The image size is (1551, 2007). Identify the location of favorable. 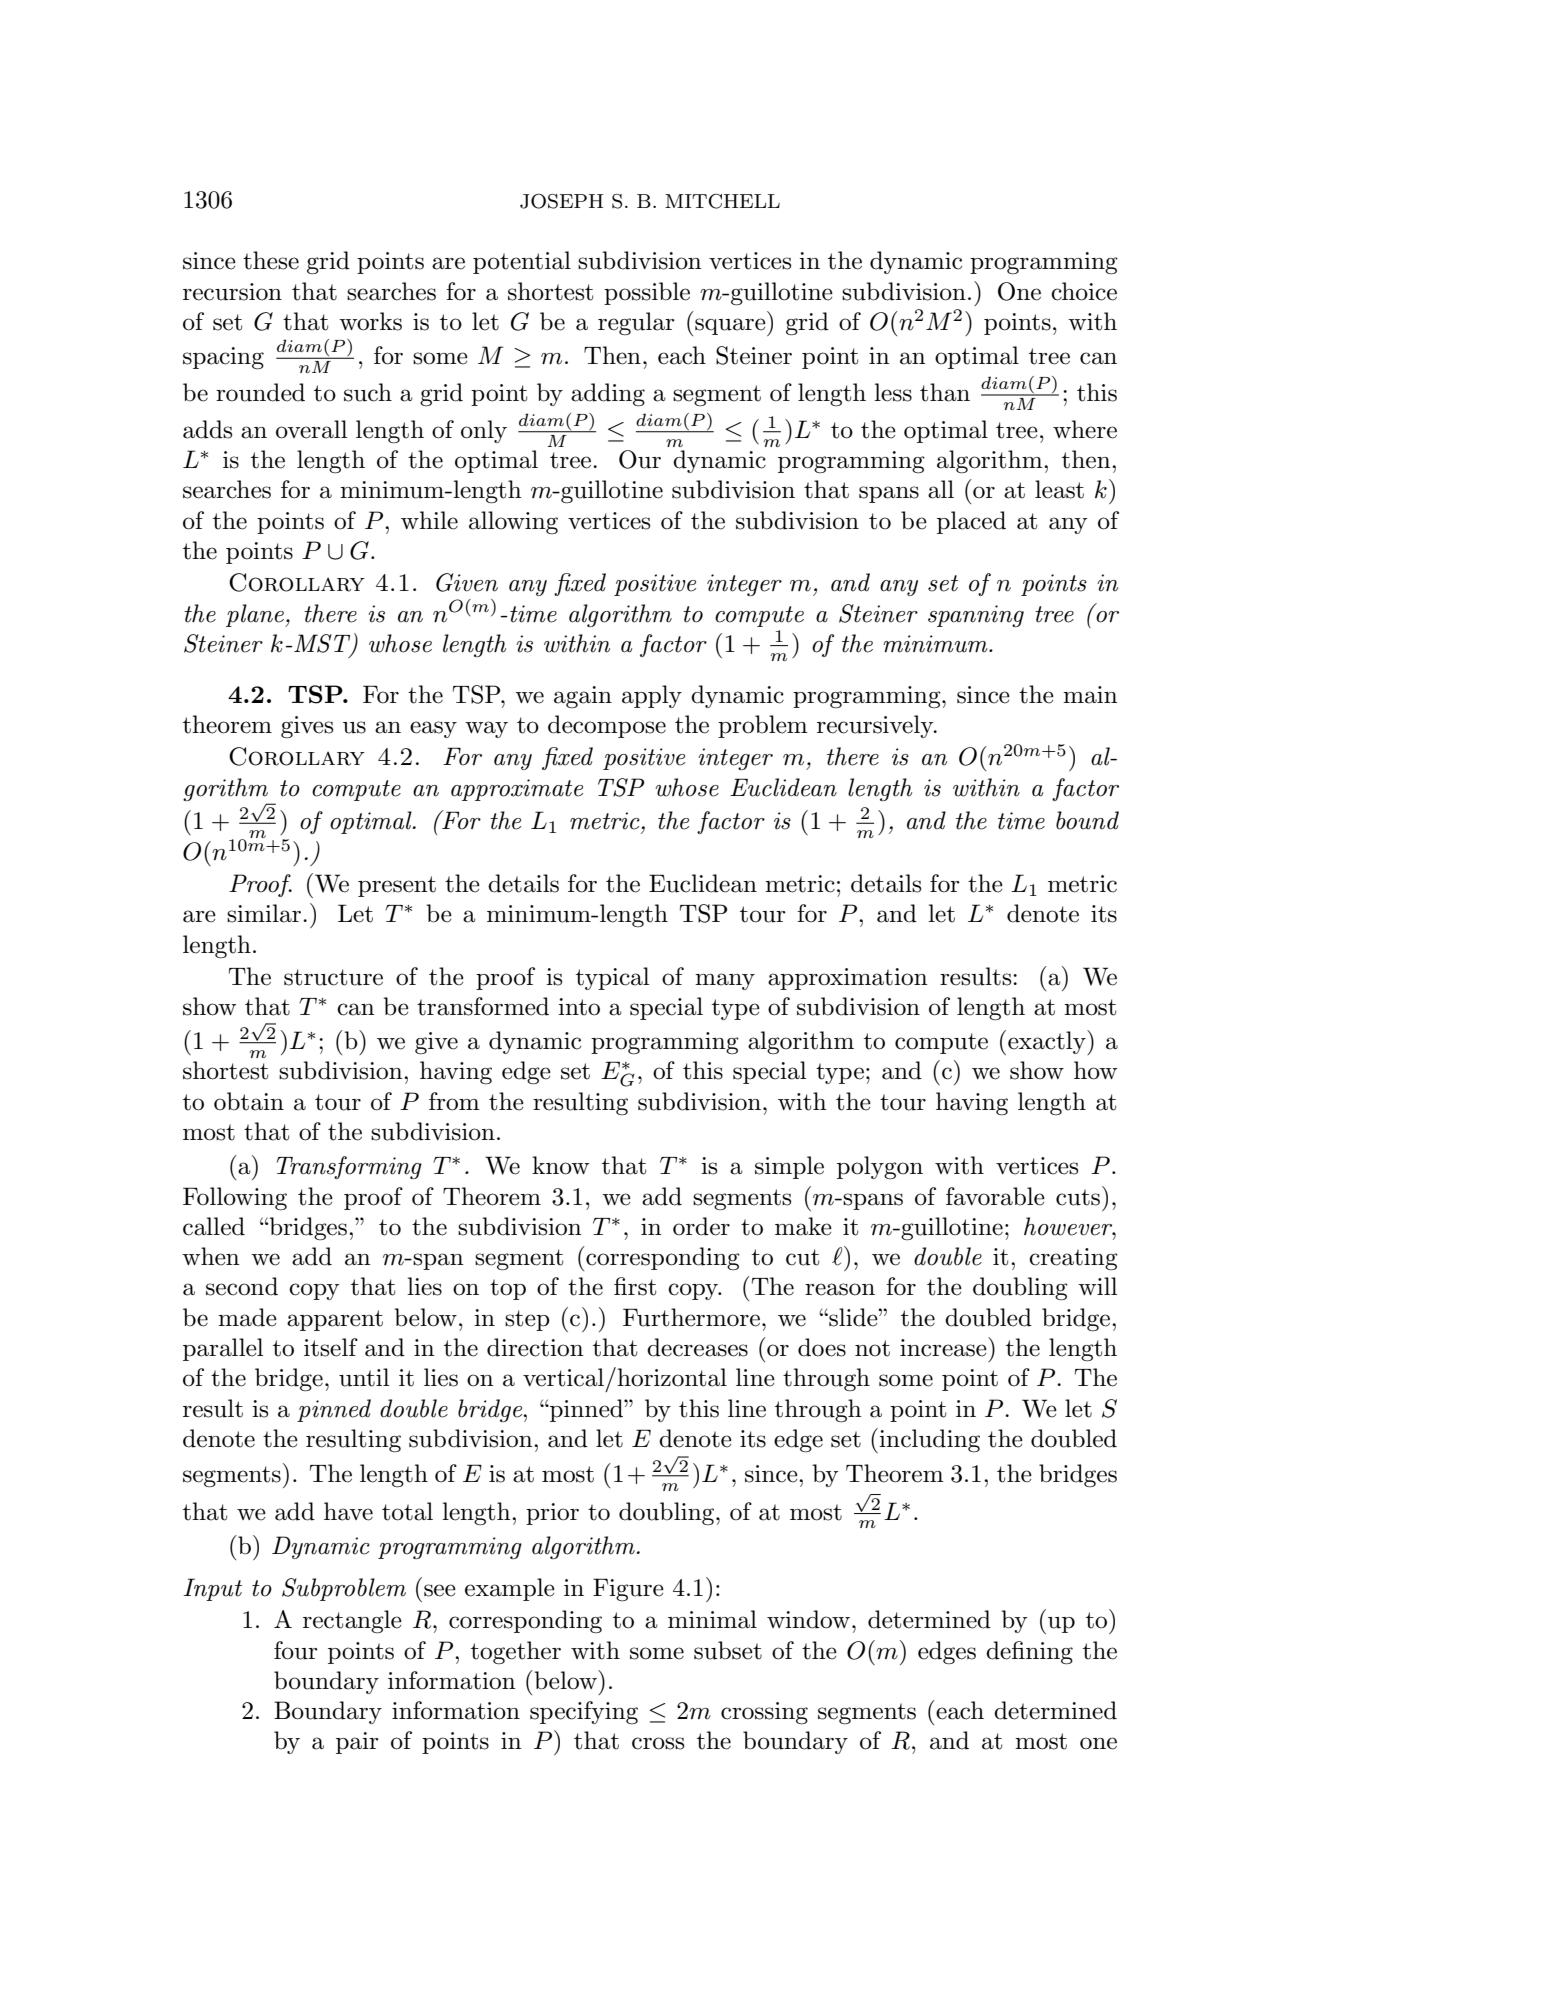
(995, 1196).
